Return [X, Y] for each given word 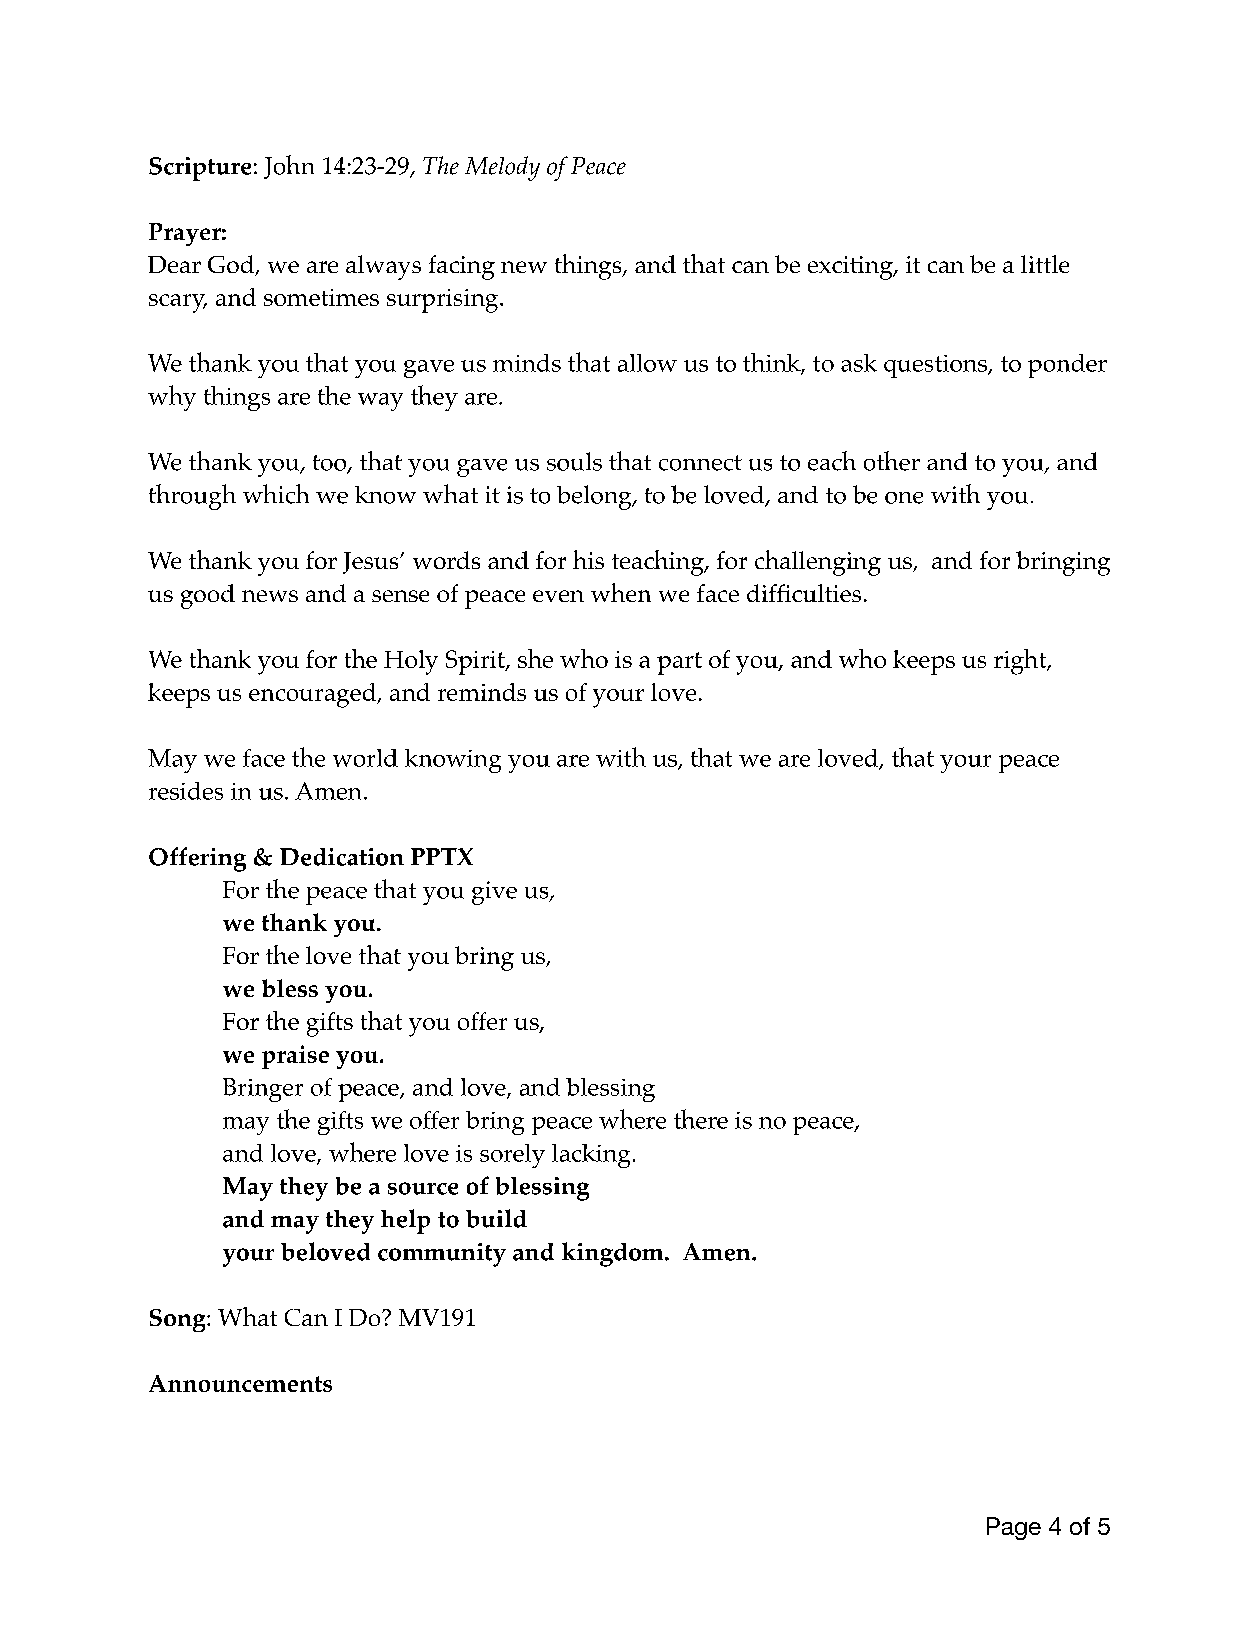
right [1021, 662]
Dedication [342, 857]
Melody [502, 168]
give [494, 893]
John [289, 167]
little [1045, 264]
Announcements [240, 1383]
